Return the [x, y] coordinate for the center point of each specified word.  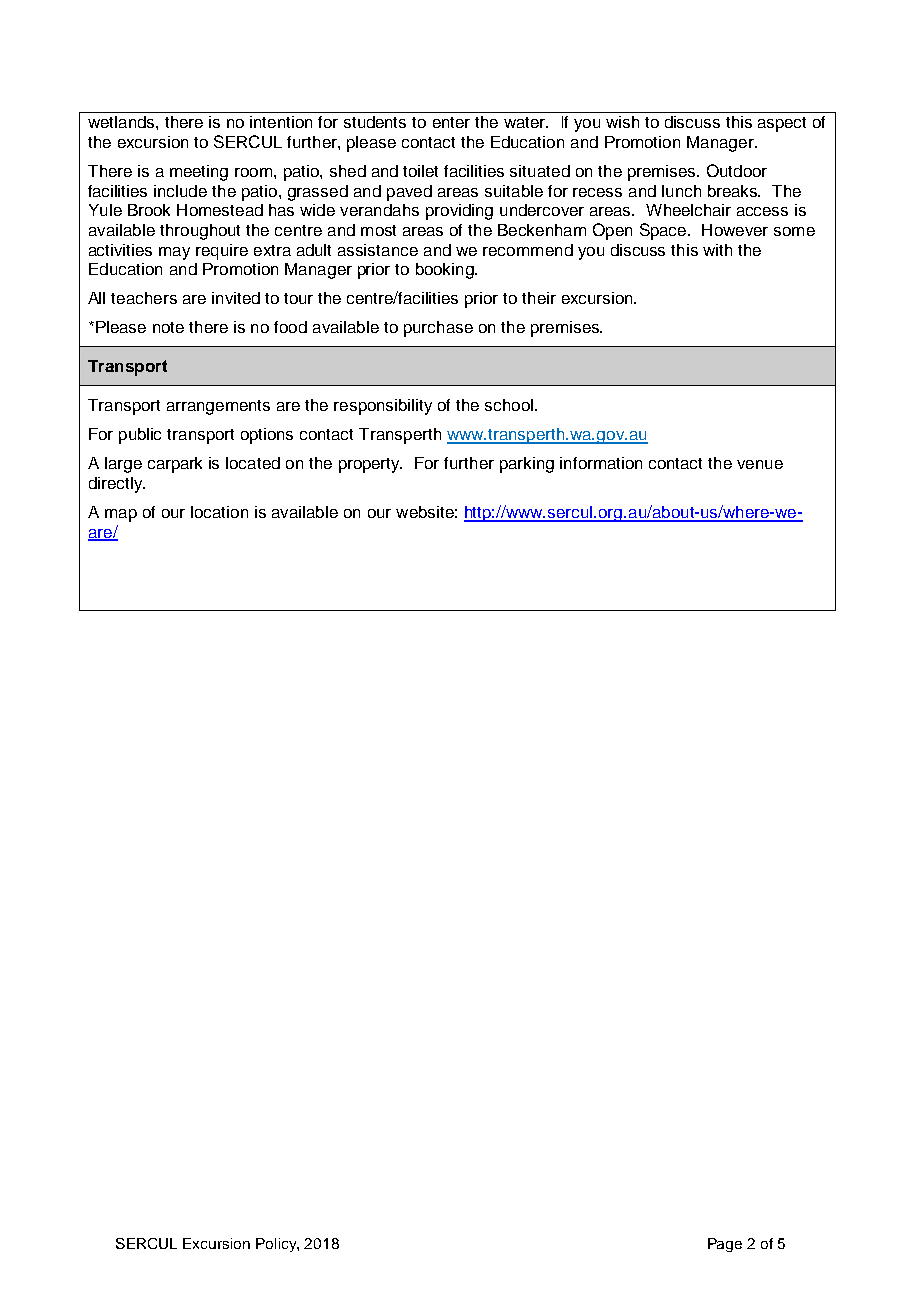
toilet [420, 171]
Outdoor [737, 170]
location [219, 512]
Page [725, 1245]
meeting [199, 173]
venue [760, 464]
